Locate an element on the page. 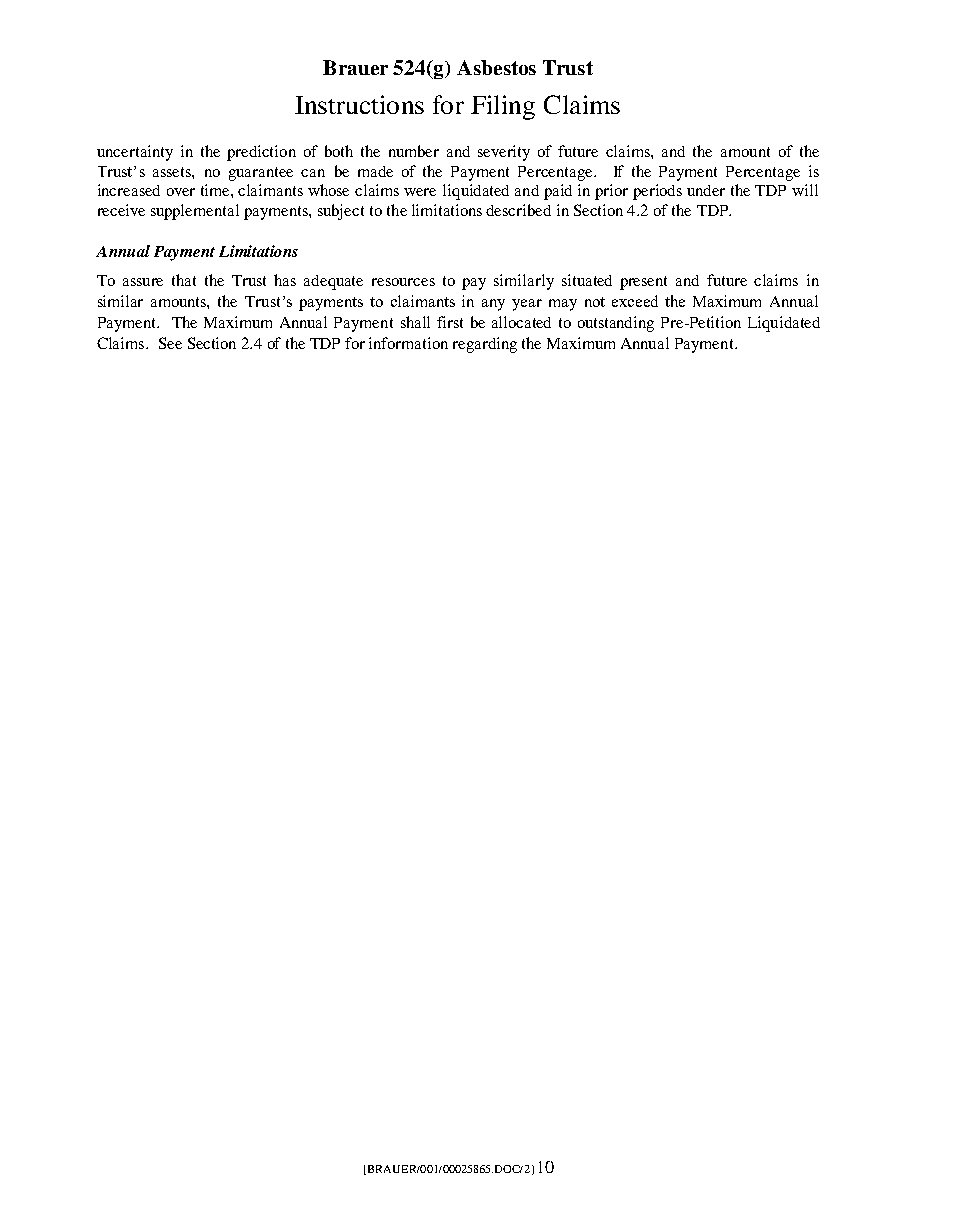 The image size is (962, 1232). regarding is located at coordinates (485, 345).
